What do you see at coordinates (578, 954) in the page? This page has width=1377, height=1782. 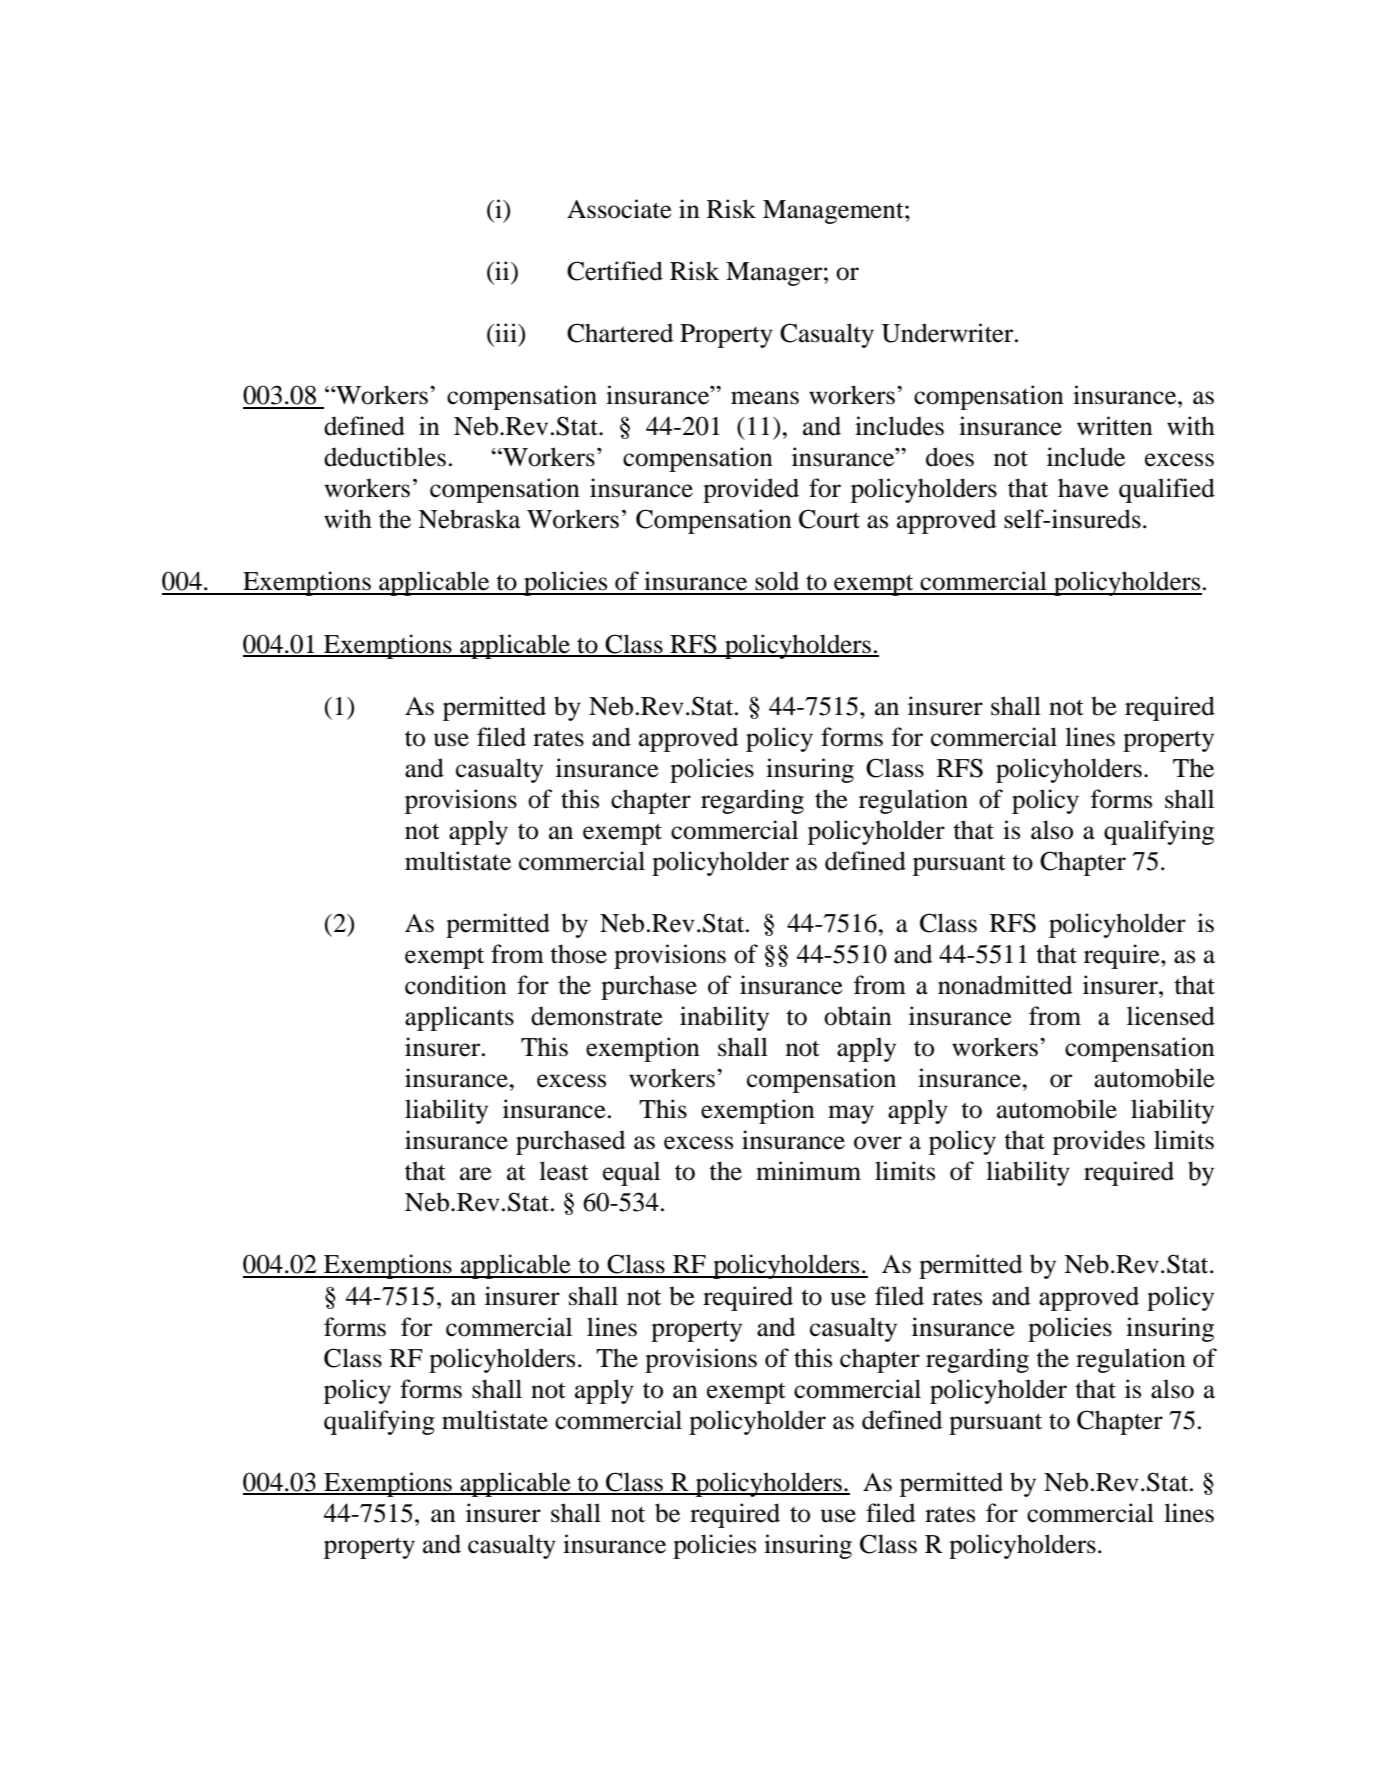 I see `those` at bounding box center [578, 954].
